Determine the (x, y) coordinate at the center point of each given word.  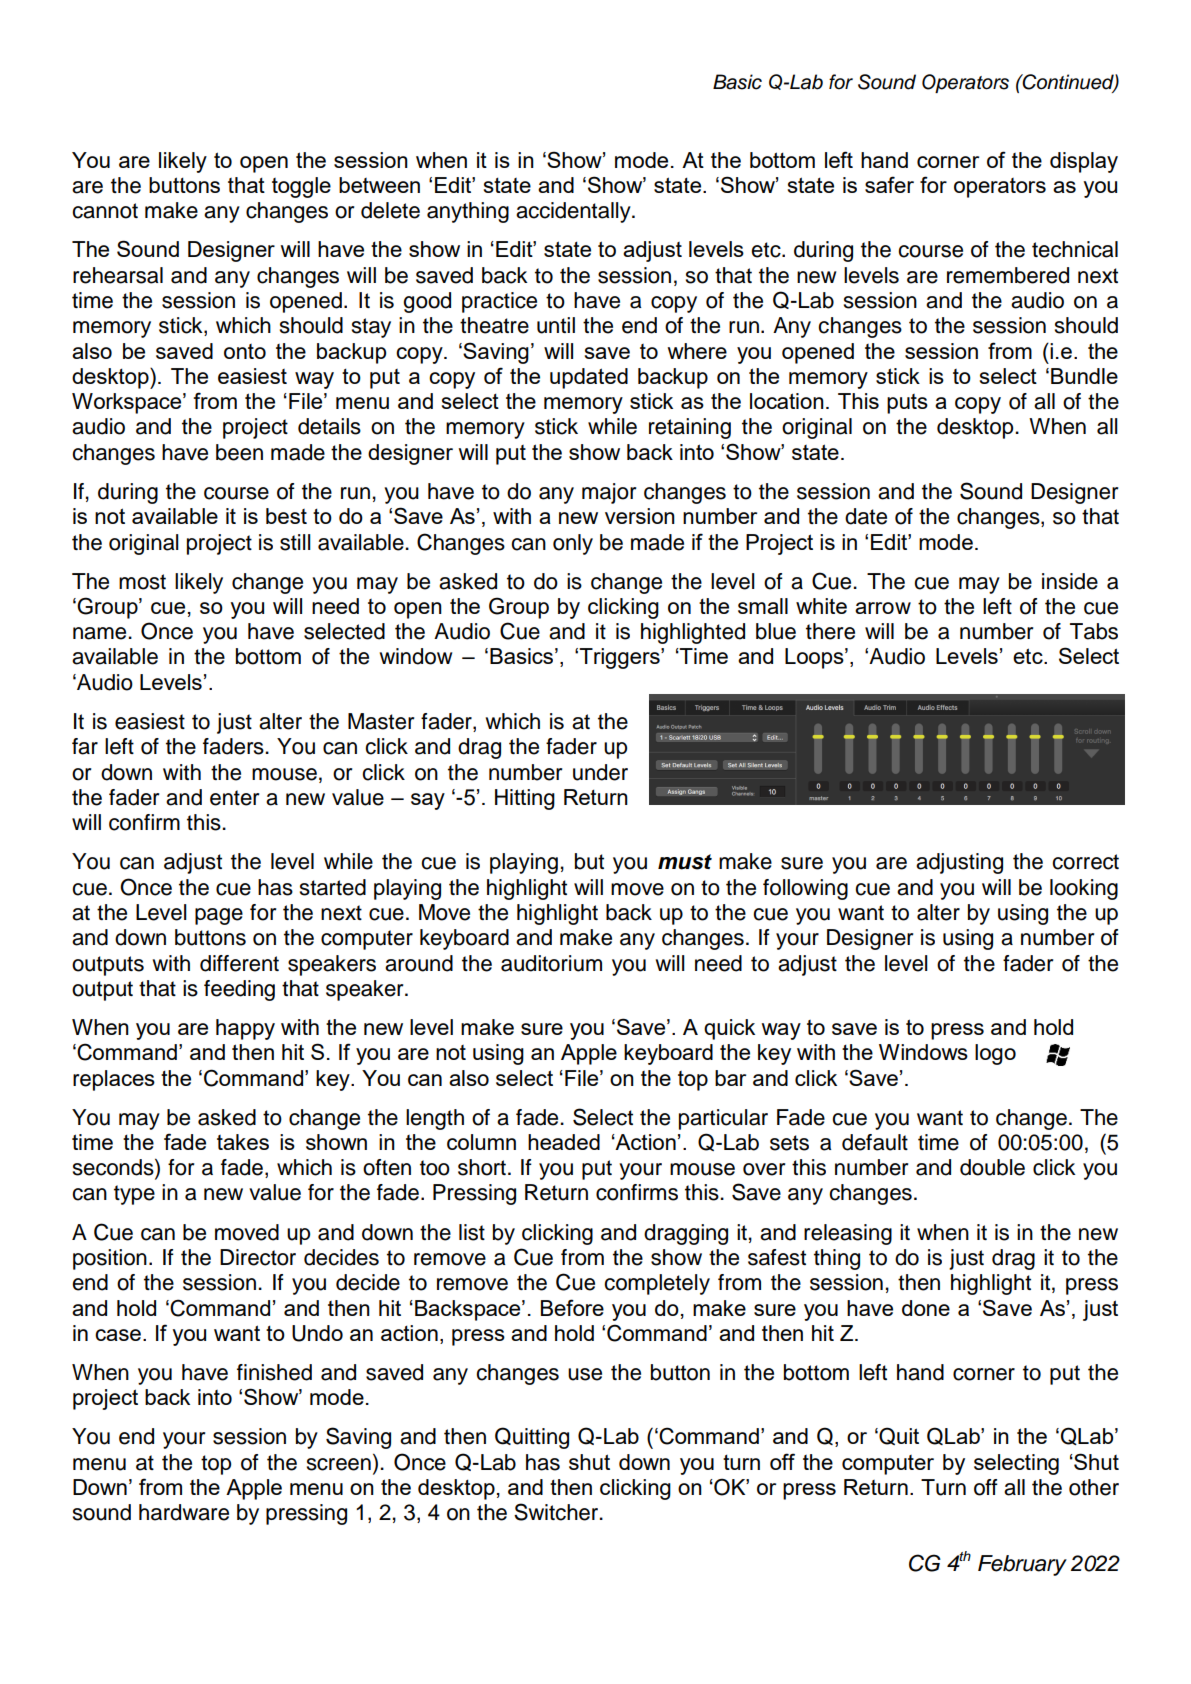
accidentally (574, 212)
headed (564, 1142)
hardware (184, 1512)
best (286, 516)
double (992, 1167)
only (573, 544)
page (219, 916)
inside (1070, 581)
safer (889, 184)
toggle (301, 187)
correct (1085, 862)
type (134, 1195)
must (685, 862)
